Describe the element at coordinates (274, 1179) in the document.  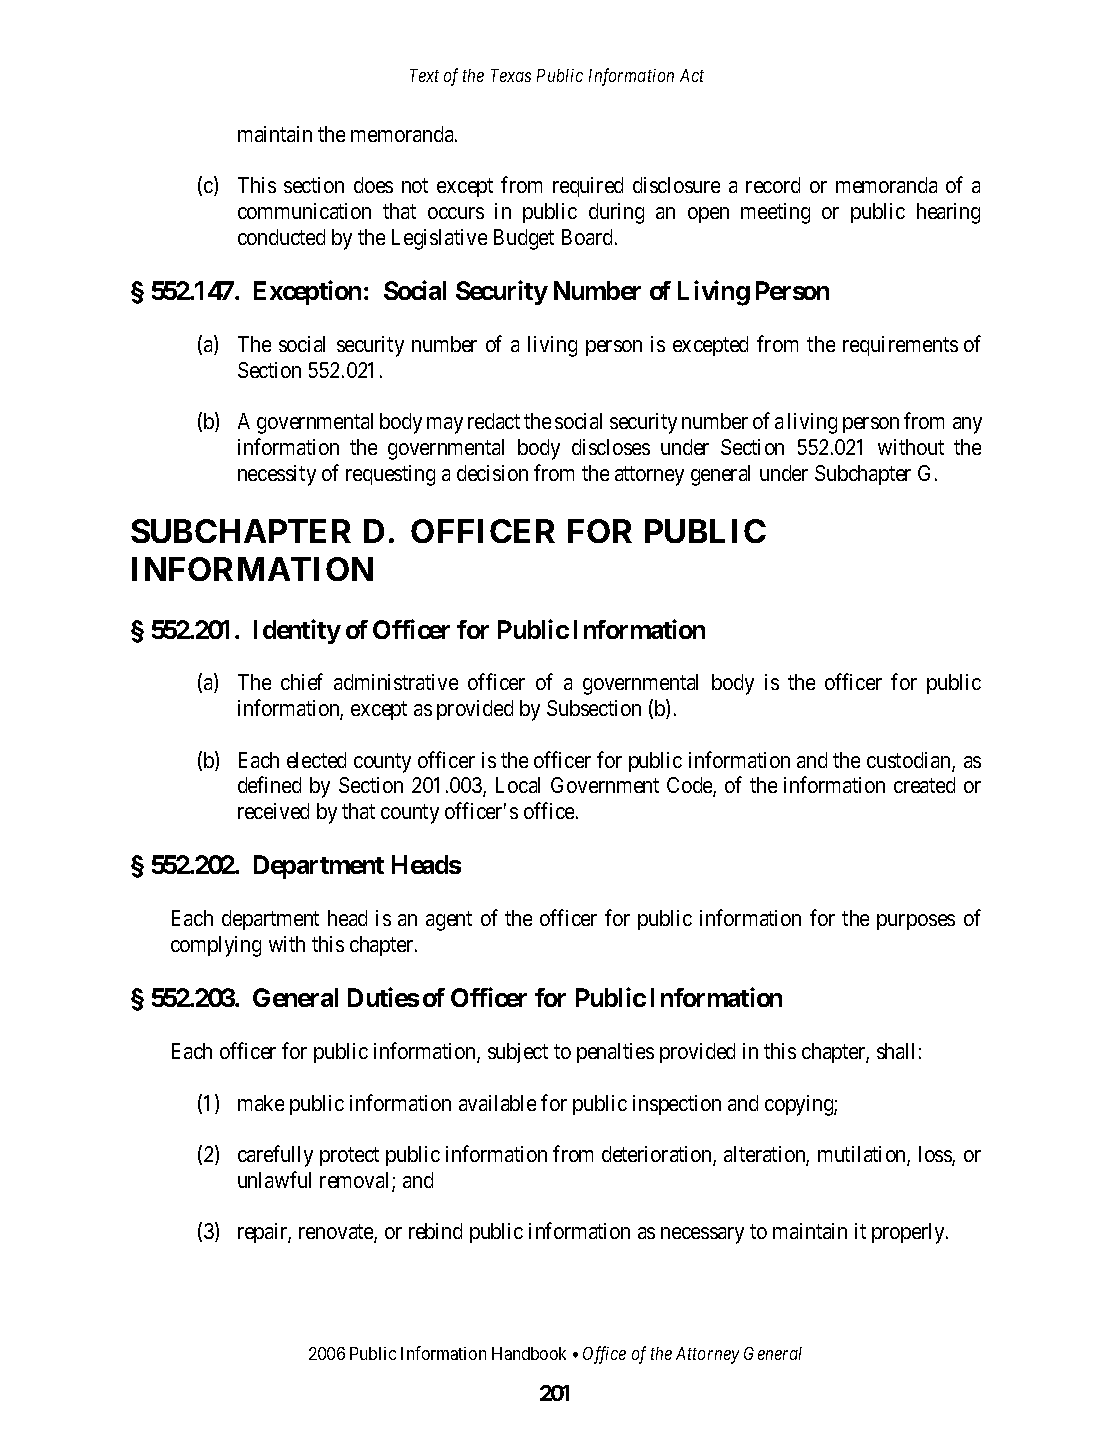
I see `unlawful` at that location.
